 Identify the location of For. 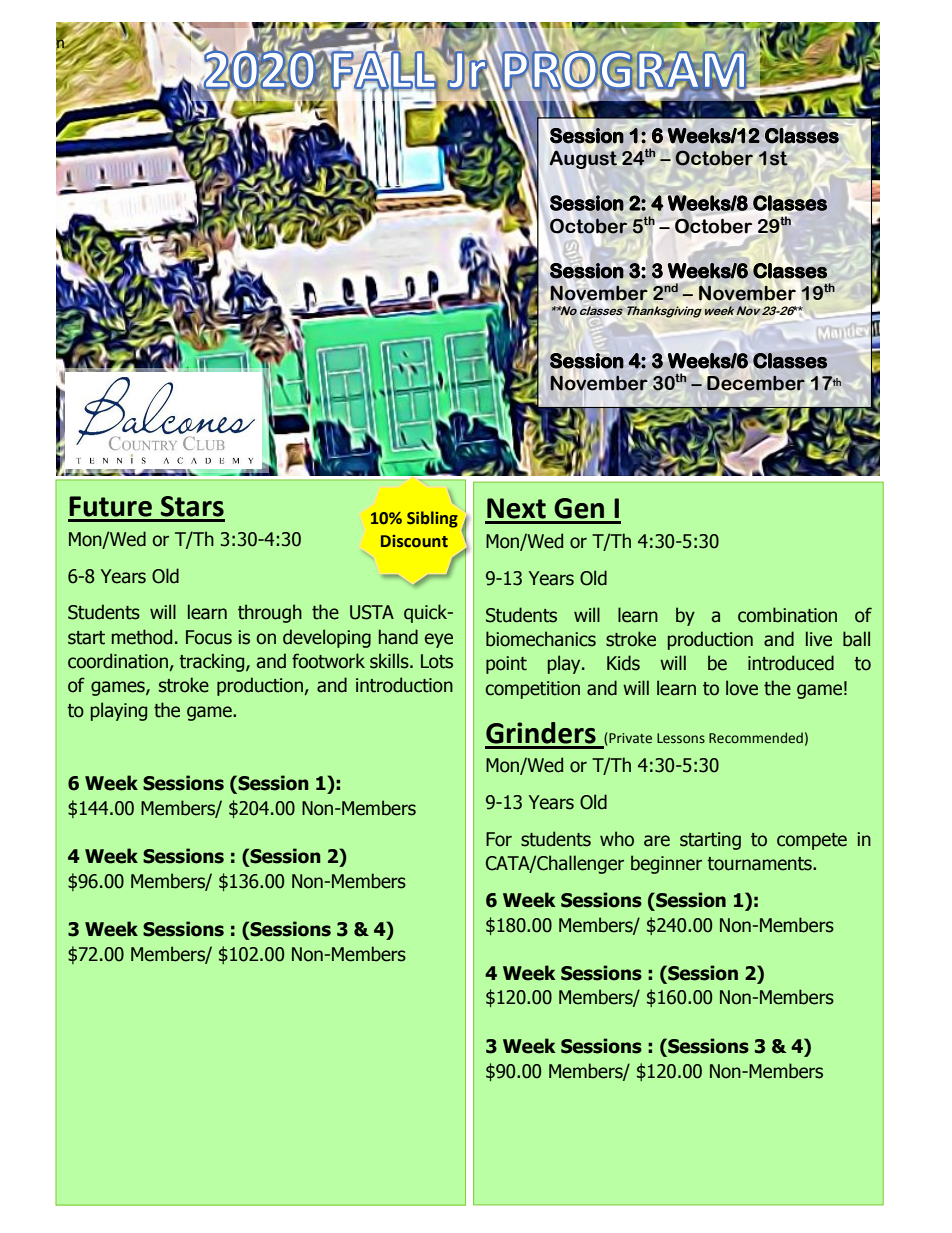
(499, 839).
